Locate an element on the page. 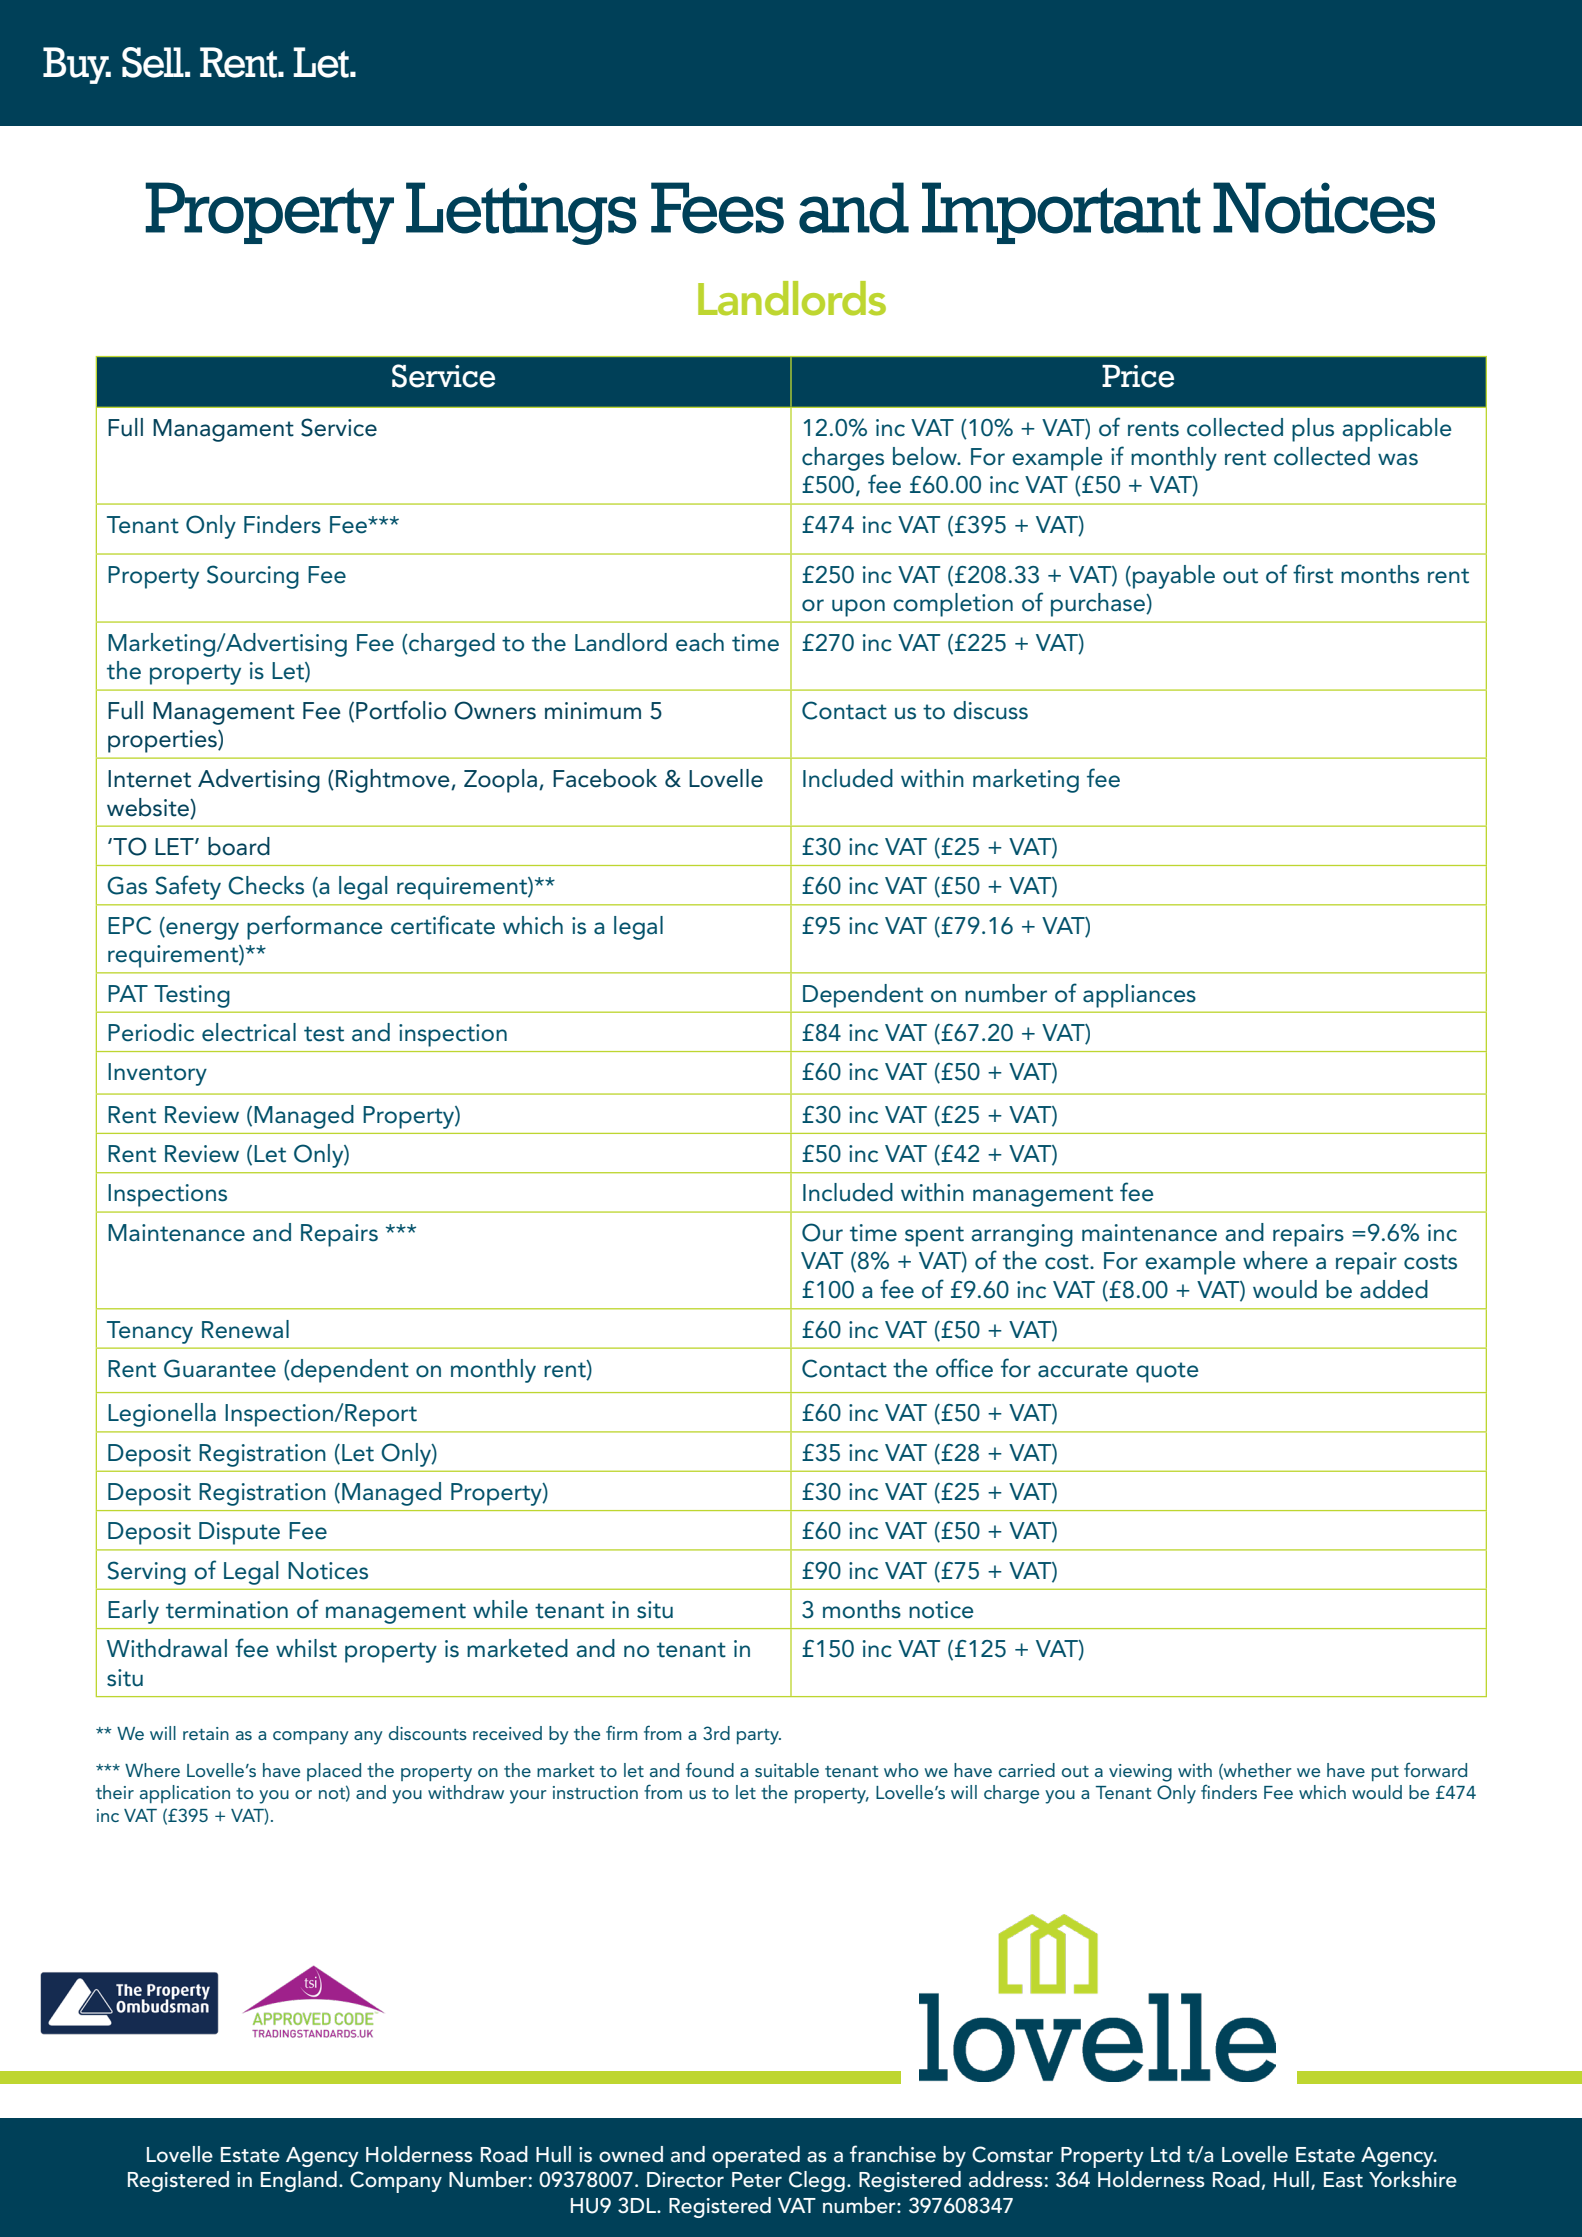  each is located at coordinates (700, 642).
